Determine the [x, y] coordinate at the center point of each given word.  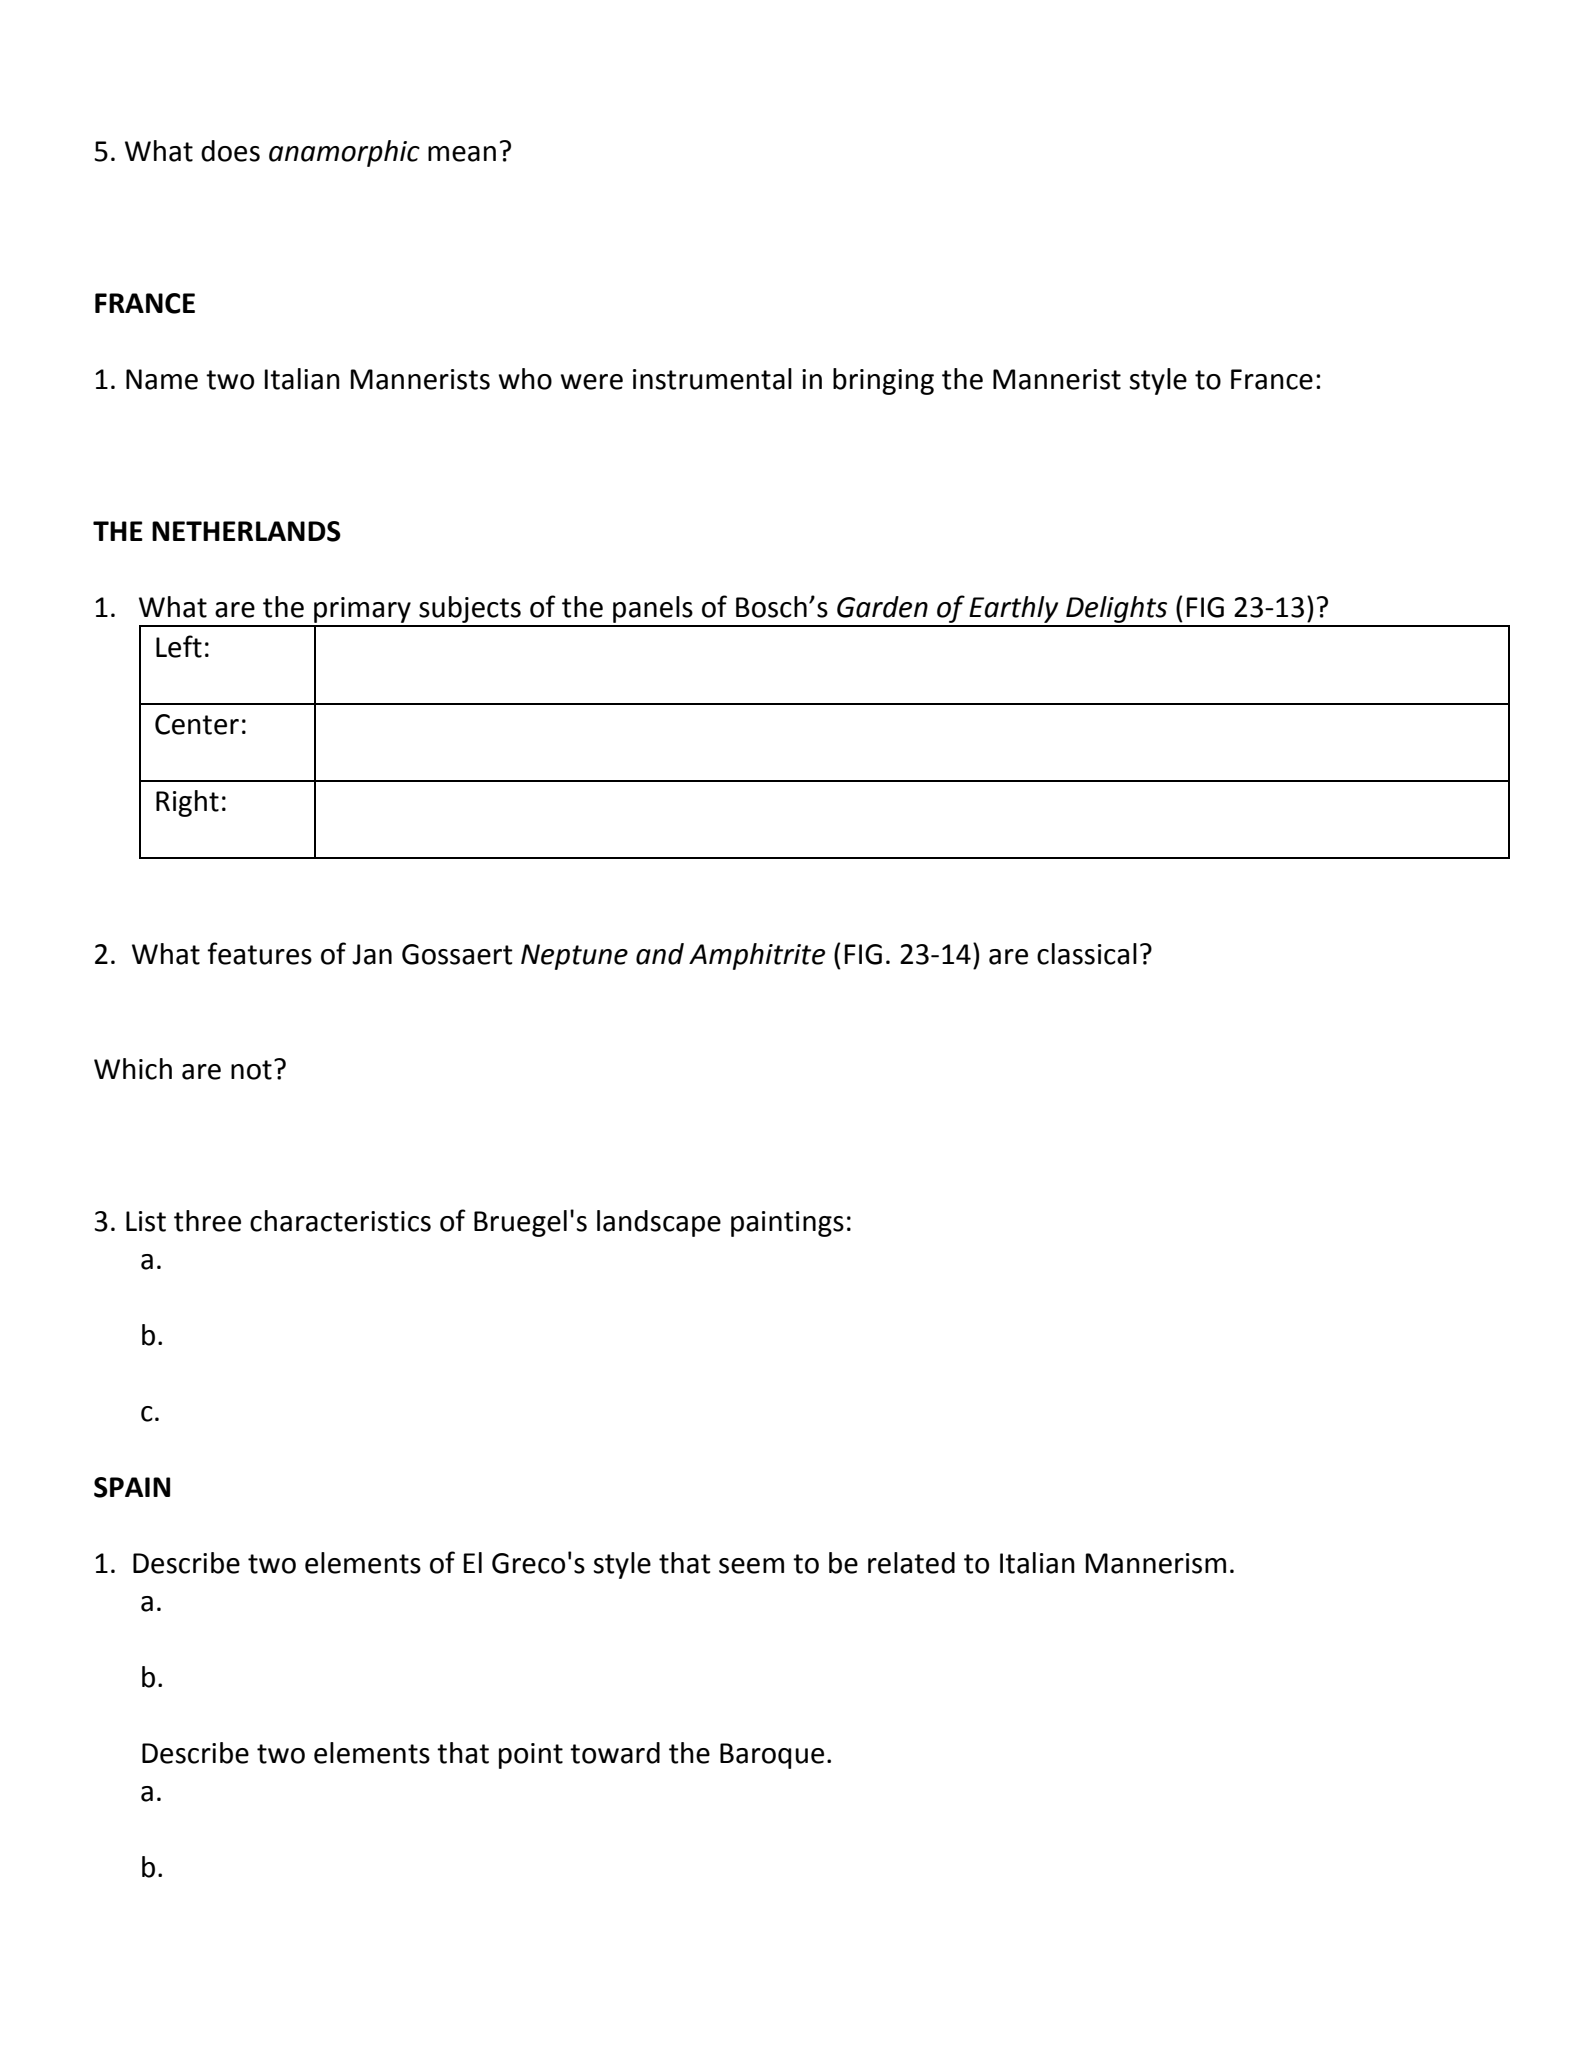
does [230, 151]
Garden [882, 607]
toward [615, 1753]
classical [1087, 954]
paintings [787, 1224]
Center [197, 724]
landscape [659, 1223]
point [531, 1756]
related [911, 1563]
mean [462, 154]
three [207, 1221]
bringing [883, 381]
